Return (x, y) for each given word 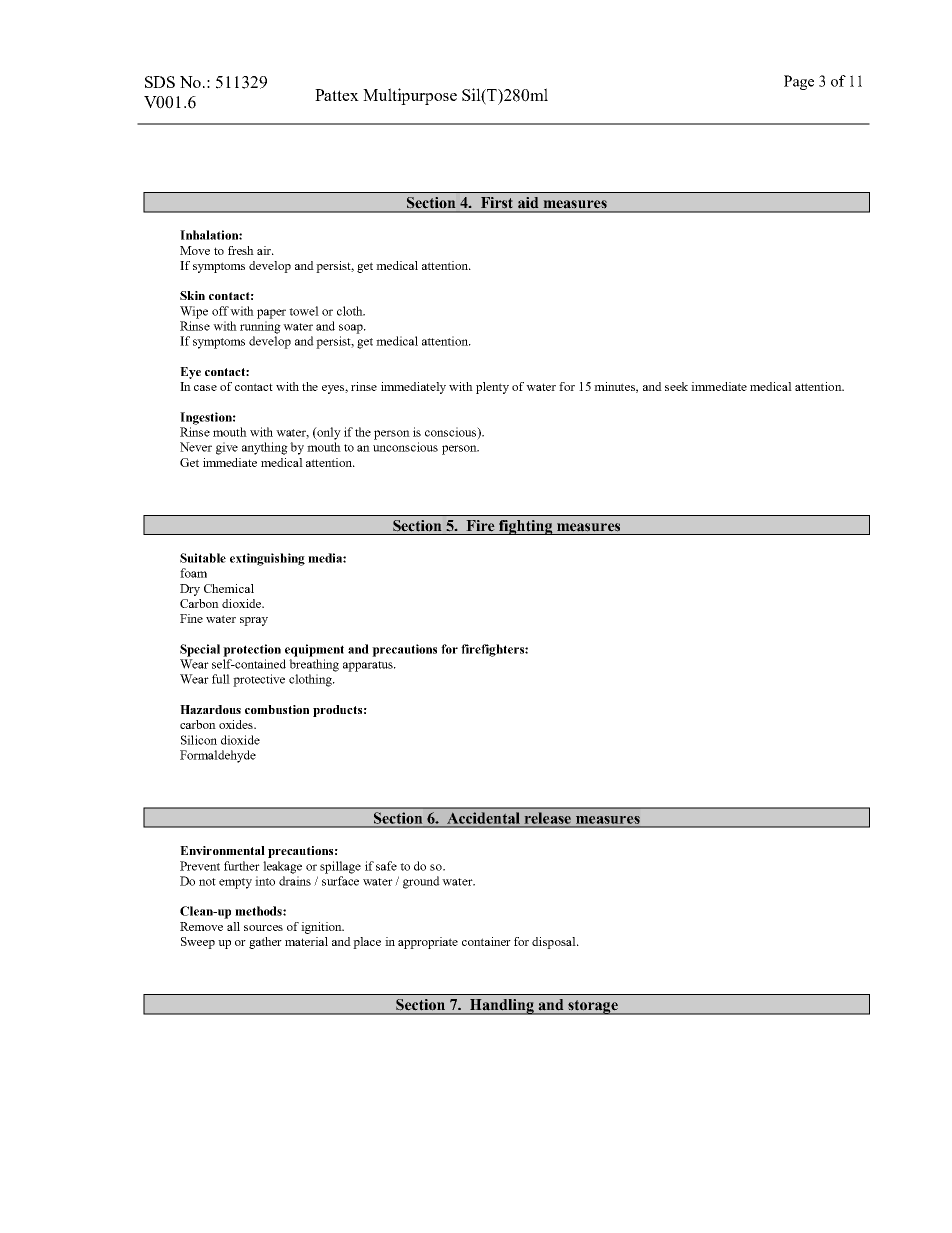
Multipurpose (410, 96)
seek (676, 386)
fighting (526, 527)
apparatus (369, 666)
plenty (492, 388)
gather (265, 943)
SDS (160, 82)
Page (799, 82)
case (205, 388)
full (221, 679)
